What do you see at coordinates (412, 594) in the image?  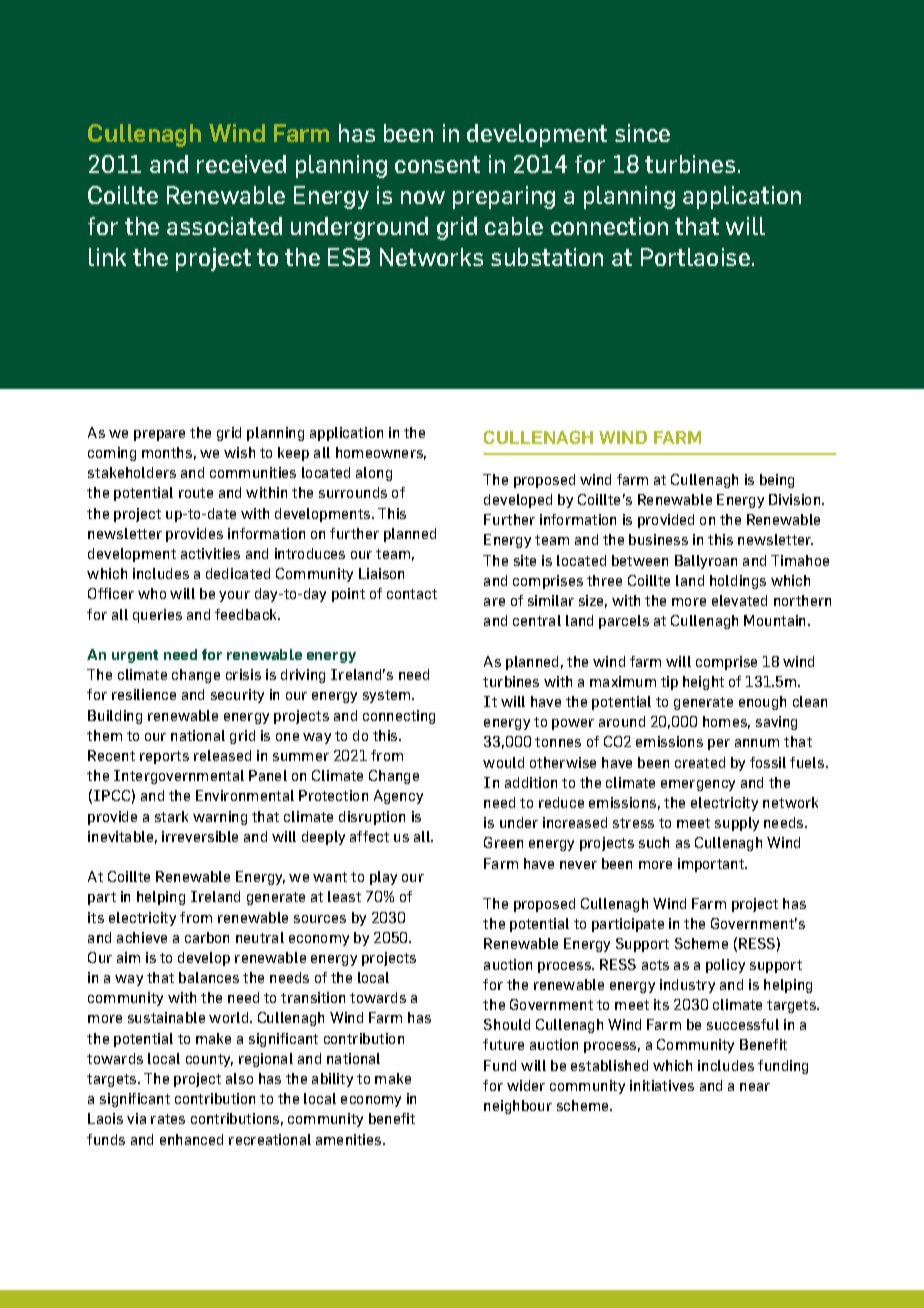 I see `contact` at bounding box center [412, 594].
